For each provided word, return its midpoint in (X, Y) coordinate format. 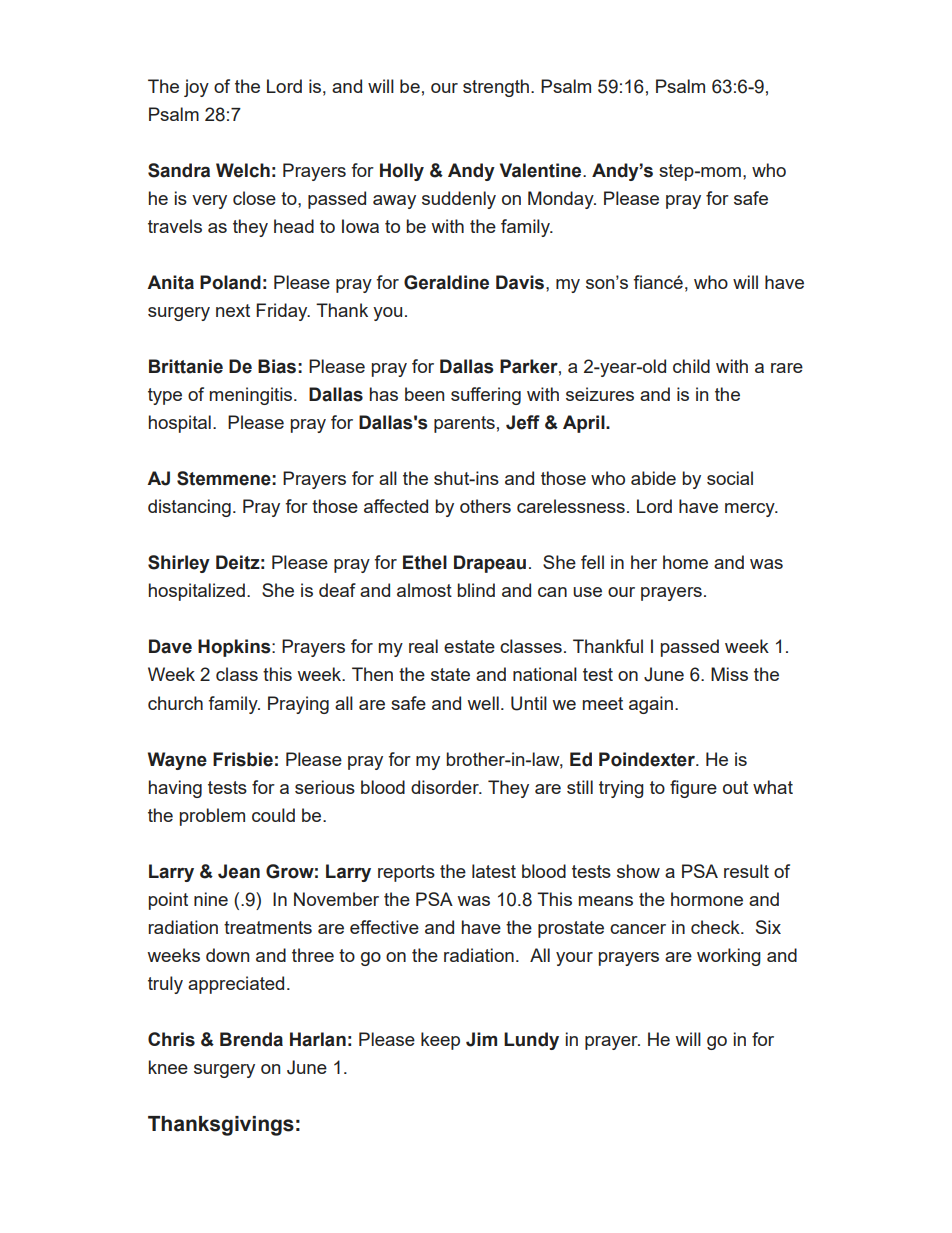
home (685, 562)
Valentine (542, 170)
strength (497, 88)
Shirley (179, 564)
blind (476, 590)
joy (196, 88)
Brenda (251, 1039)
